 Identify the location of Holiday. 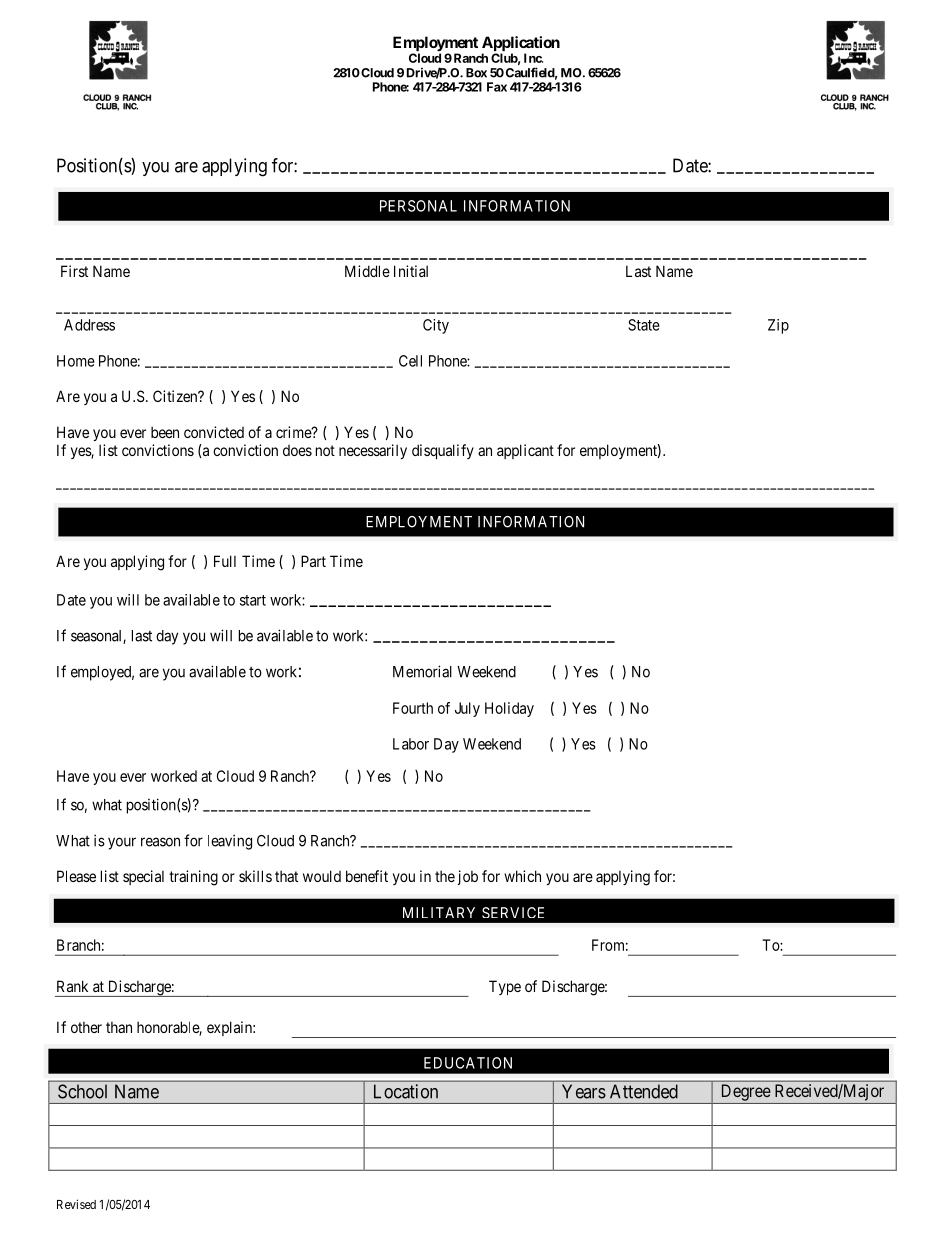
(509, 709).
